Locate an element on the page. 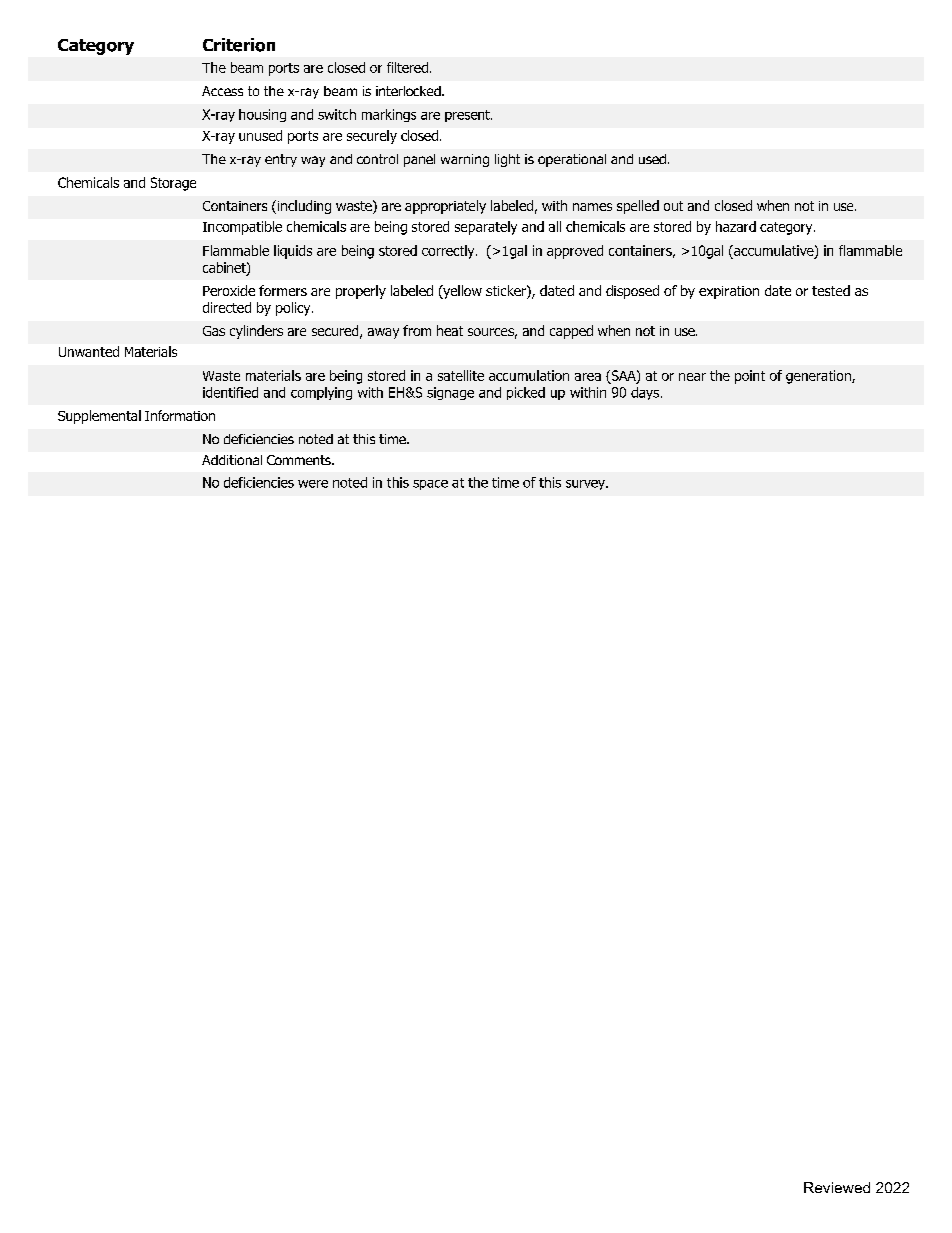  survey is located at coordinates (586, 485).
